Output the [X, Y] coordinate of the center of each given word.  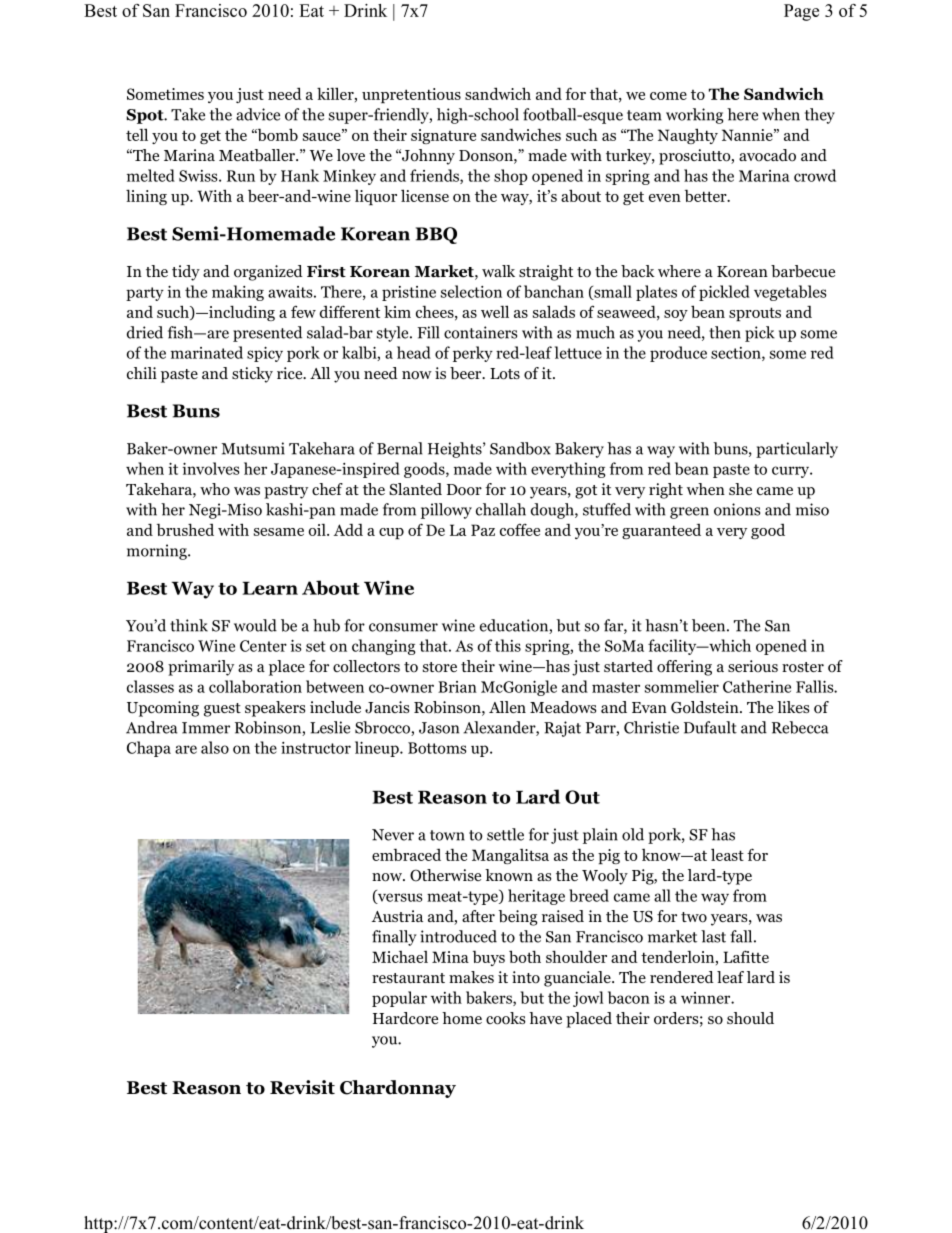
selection [471, 291]
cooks [505, 1018]
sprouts [755, 314]
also [215, 747]
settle [505, 834]
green [689, 513]
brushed [185, 529]
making [238, 293]
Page [801, 12]
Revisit [302, 1087]
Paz [483, 530]
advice [258, 114]
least [727, 854]
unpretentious [411, 95]
